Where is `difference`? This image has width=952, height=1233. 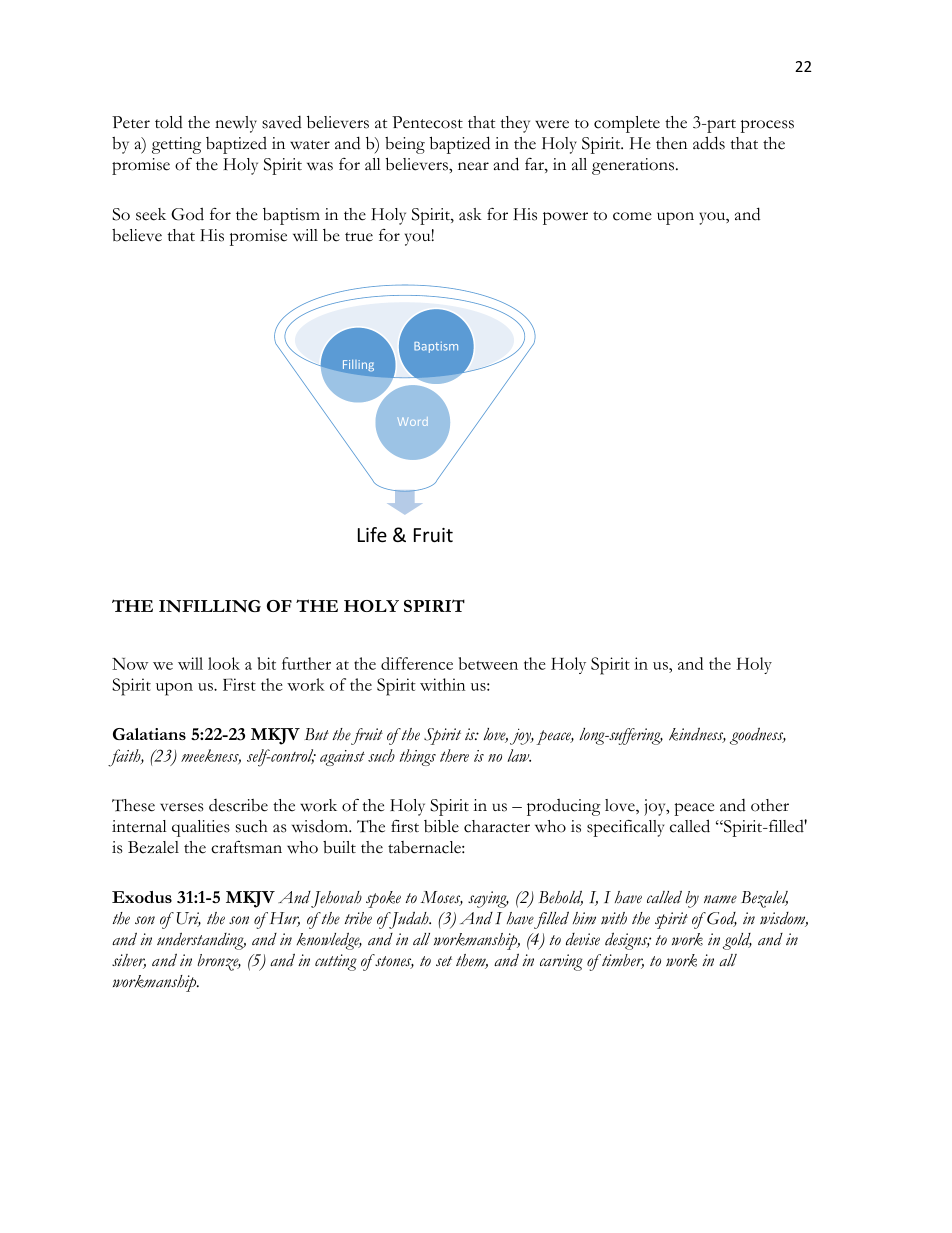
difference is located at coordinates (417, 663).
